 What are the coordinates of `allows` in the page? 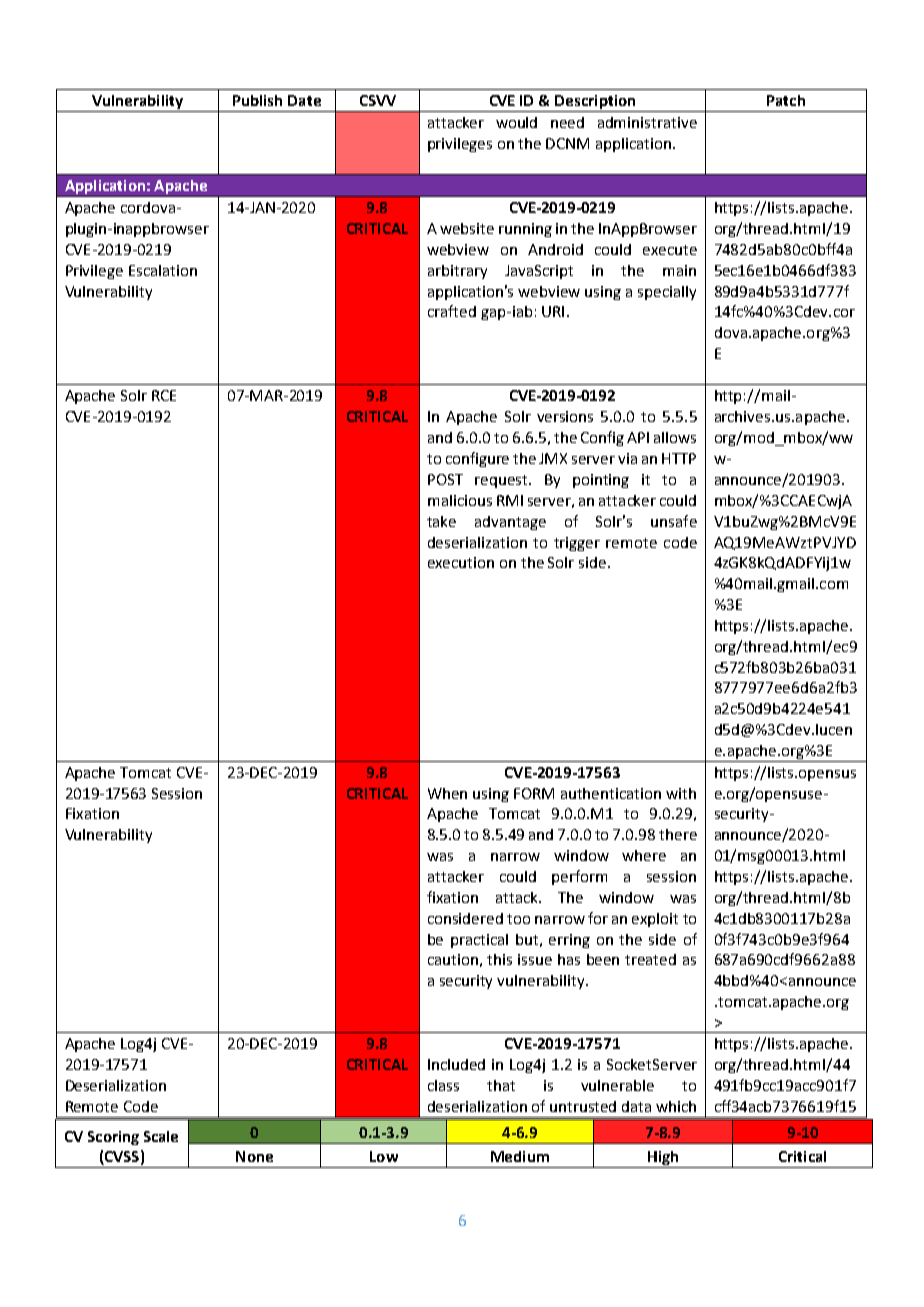 It's located at (675, 437).
